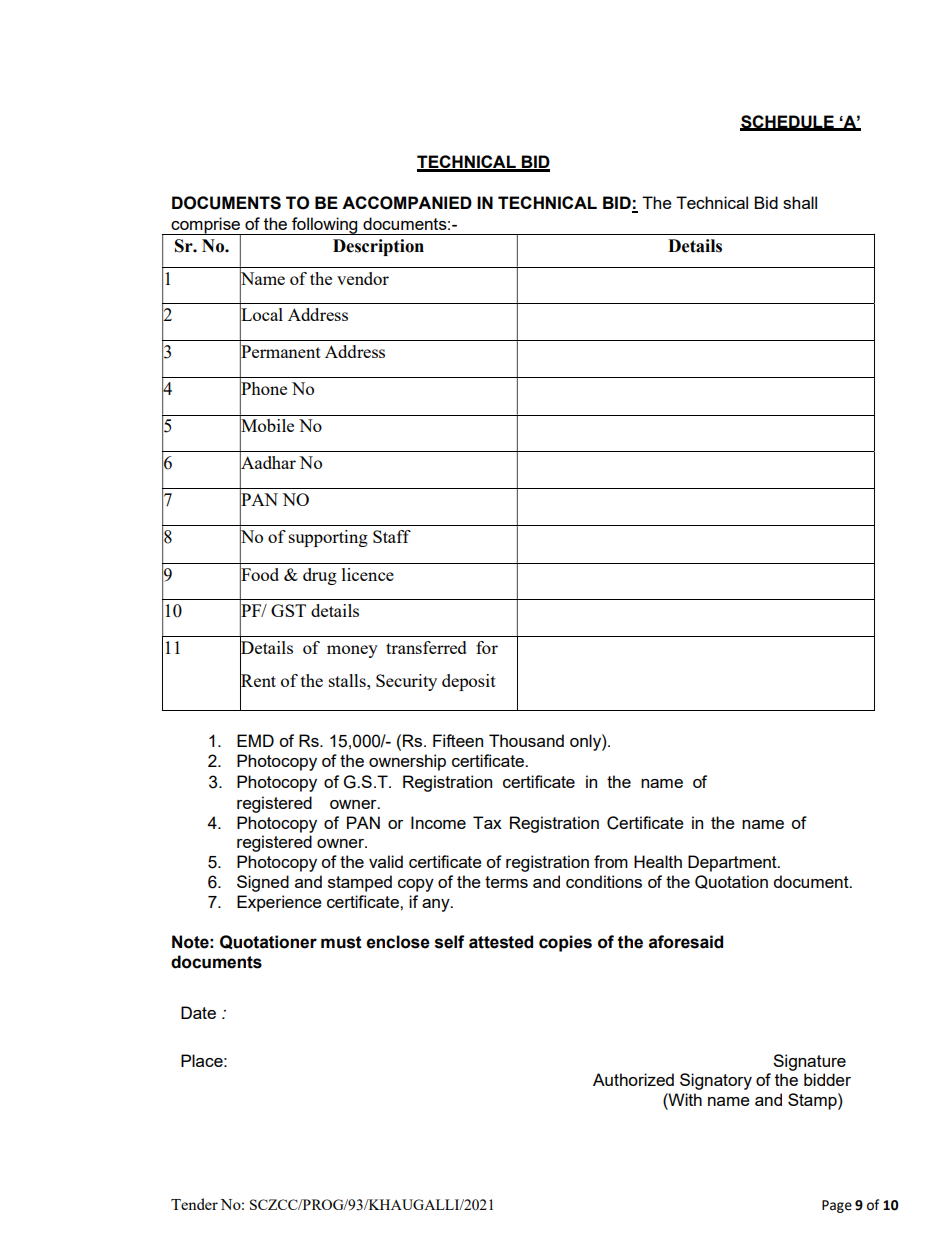 The image size is (952, 1233). Describe the element at coordinates (633, 1079) in the page. I see `Authorized` at that location.
